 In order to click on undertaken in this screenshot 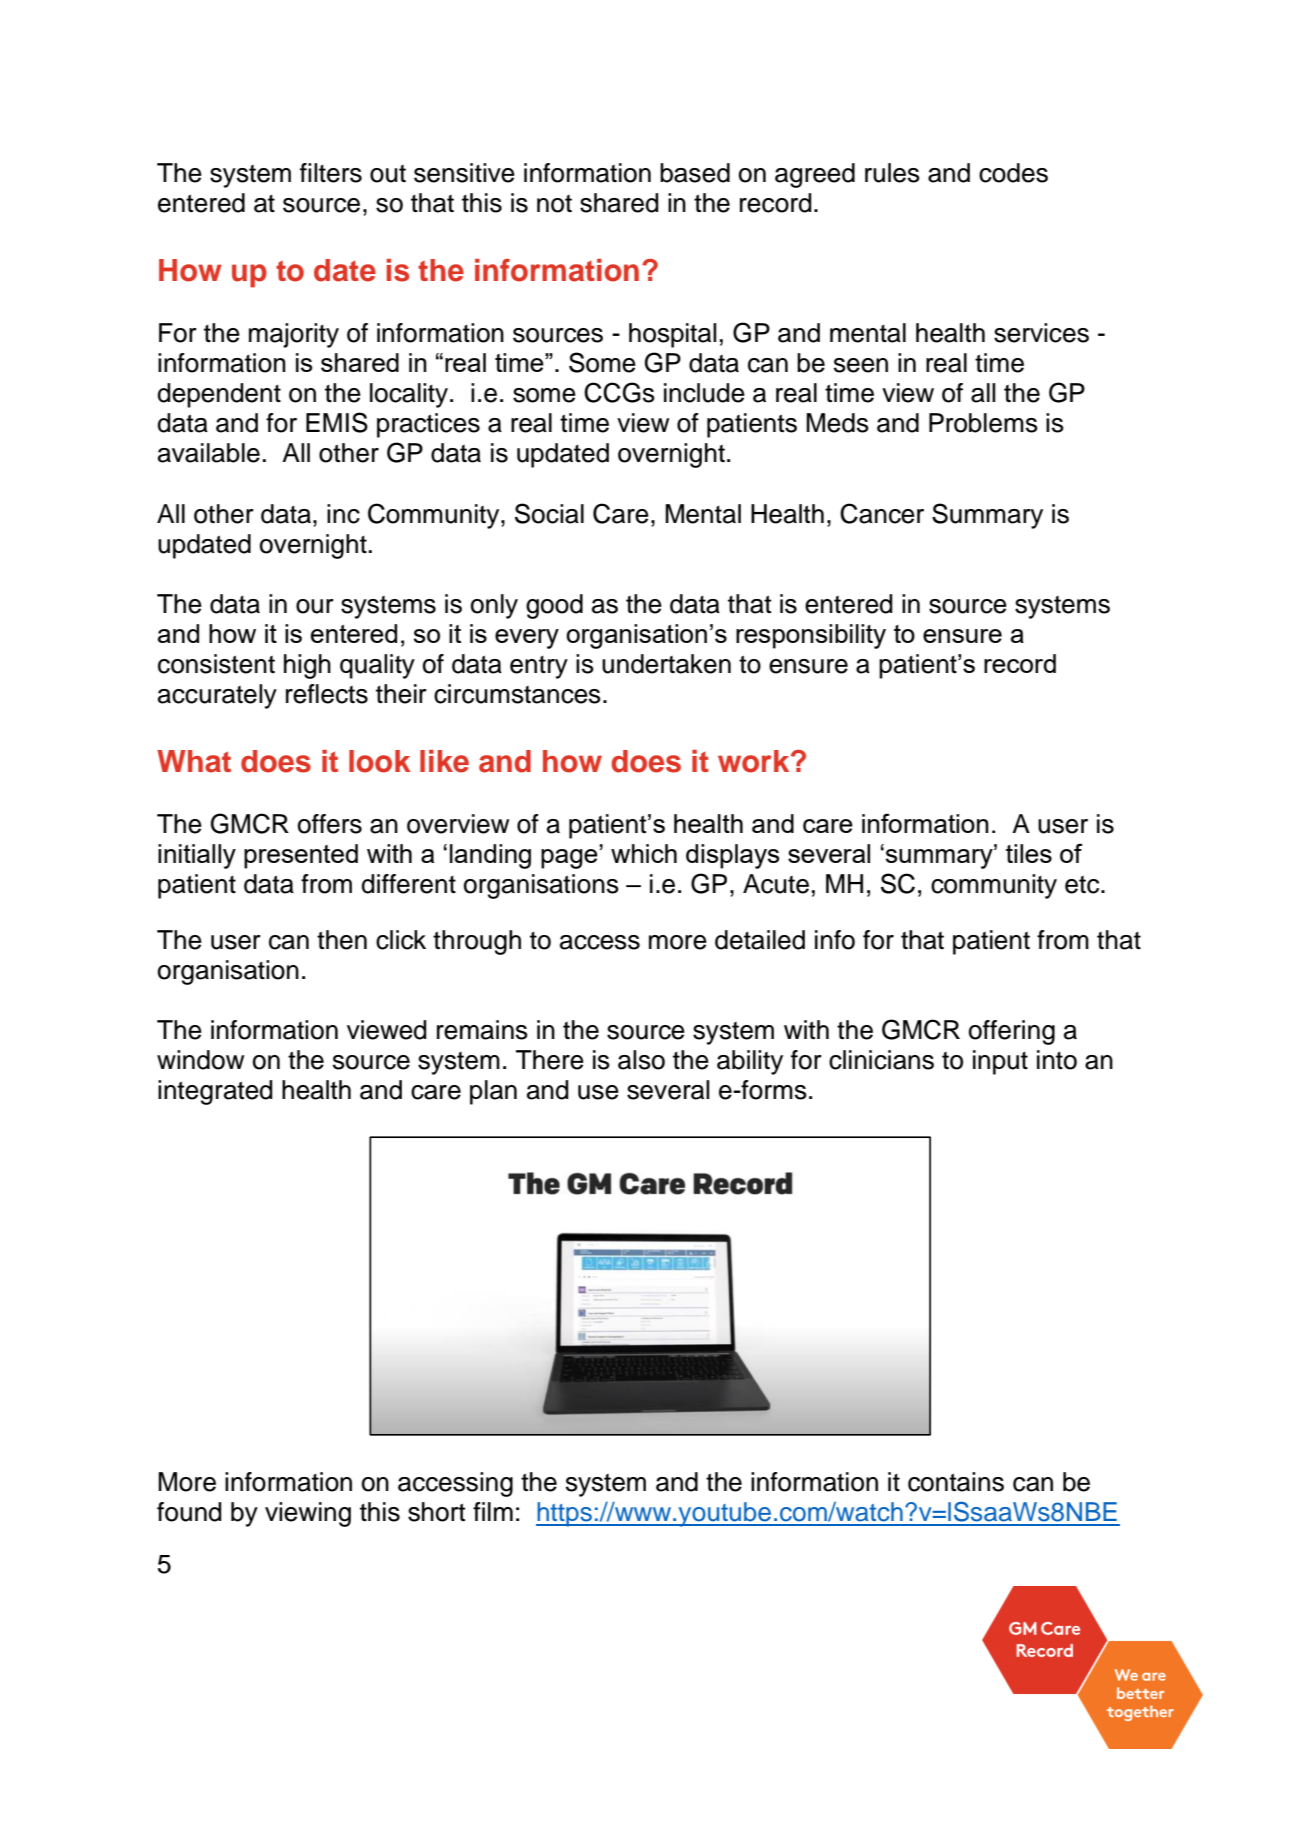, I will do `click(666, 664)`.
